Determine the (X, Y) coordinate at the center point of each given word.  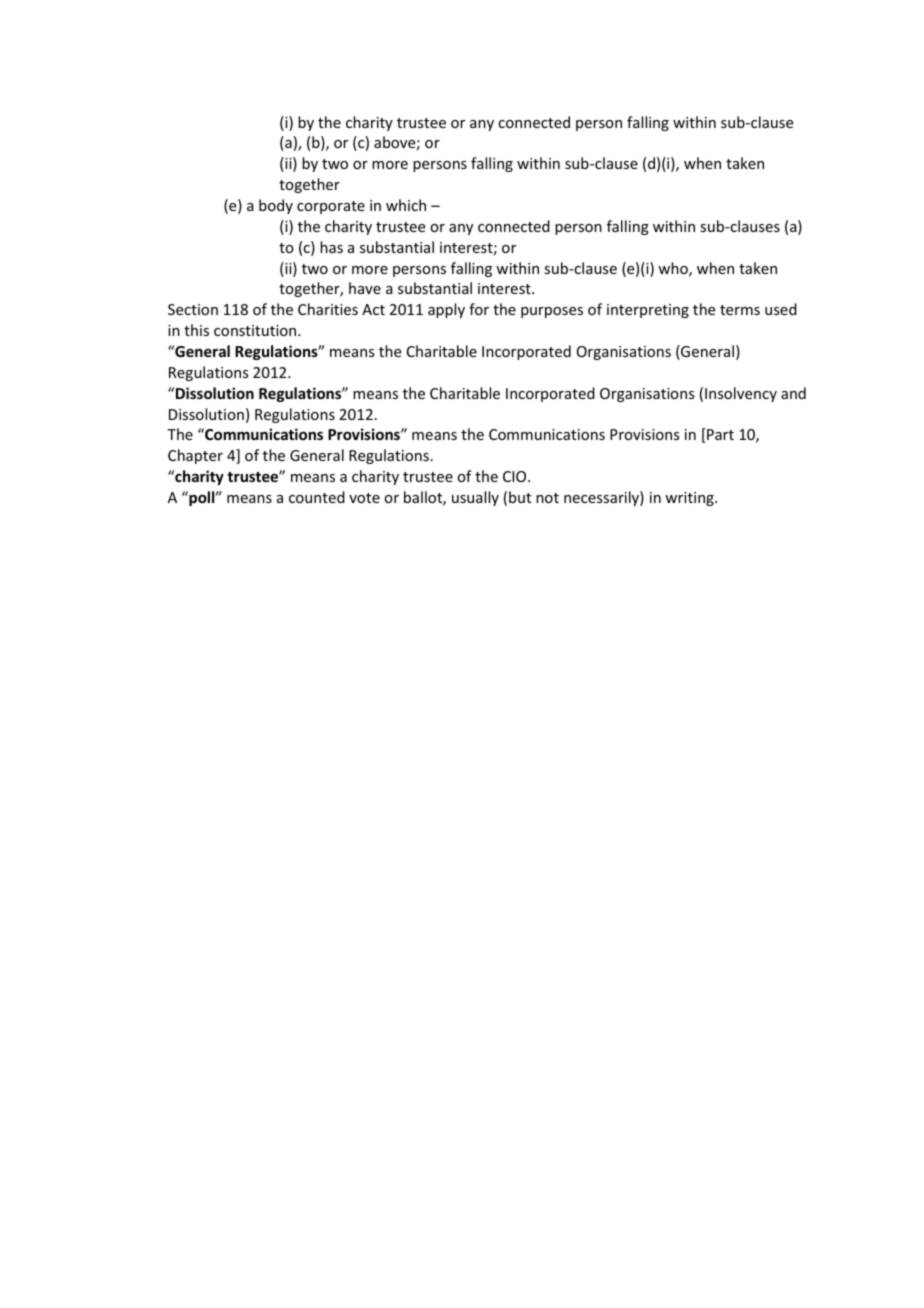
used (781, 309)
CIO (516, 476)
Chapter (195, 456)
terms (740, 310)
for (479, 309)
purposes (552, 312)
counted (317, 497)
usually (475, 498)
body (276, 206)
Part (720, 434)
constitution (256, 330)
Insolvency (741, 394)
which (406, 205)
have (365, 288)
